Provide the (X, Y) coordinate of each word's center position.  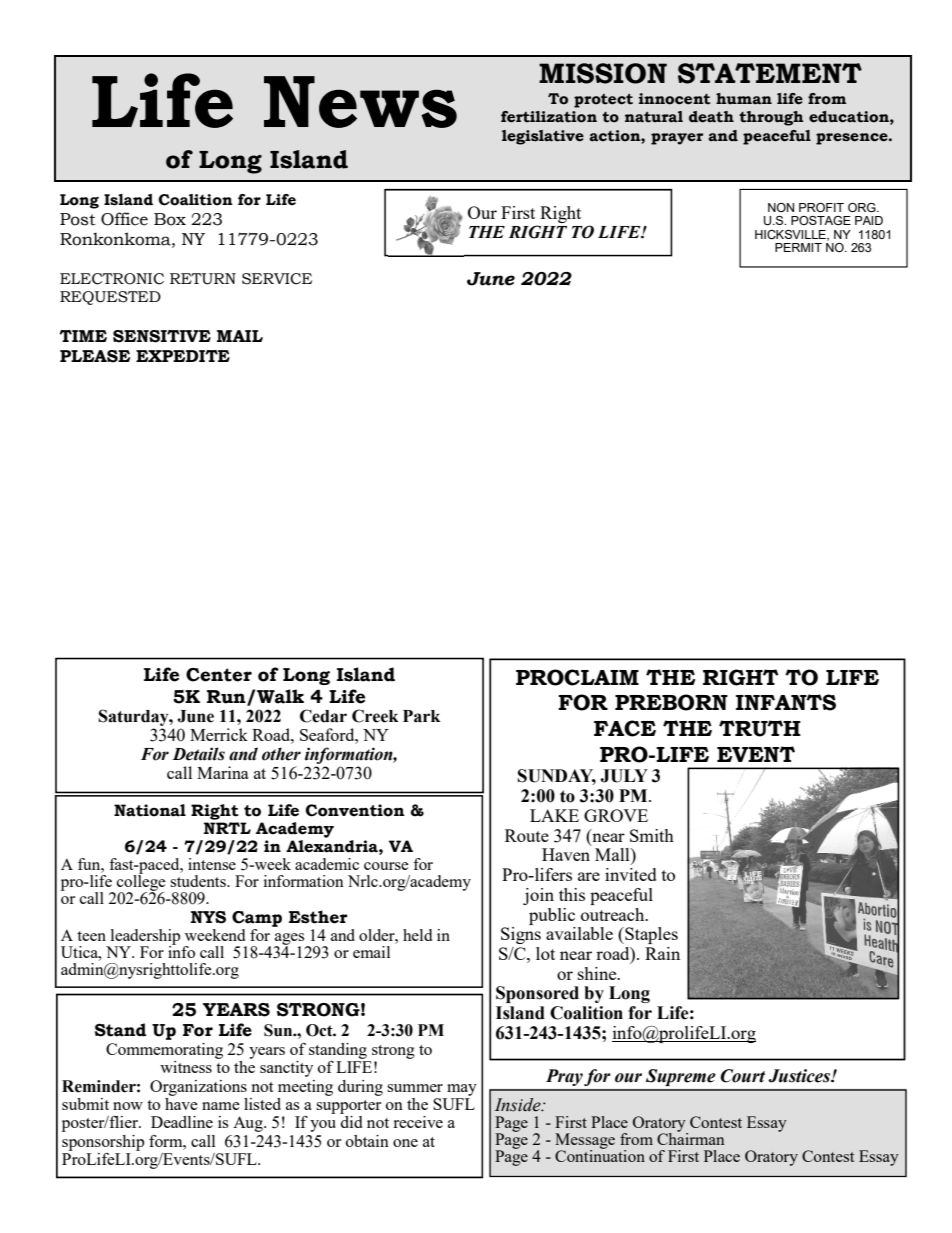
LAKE (554, 815)
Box (170, 219)
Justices (800, 1076)
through (771, 118)
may (462, 1090)
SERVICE (277, 279)
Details (198, 754)
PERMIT (798, 247)
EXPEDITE (183, 356)
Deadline (182, 1122)
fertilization (549, 117)
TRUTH (760, 728)
